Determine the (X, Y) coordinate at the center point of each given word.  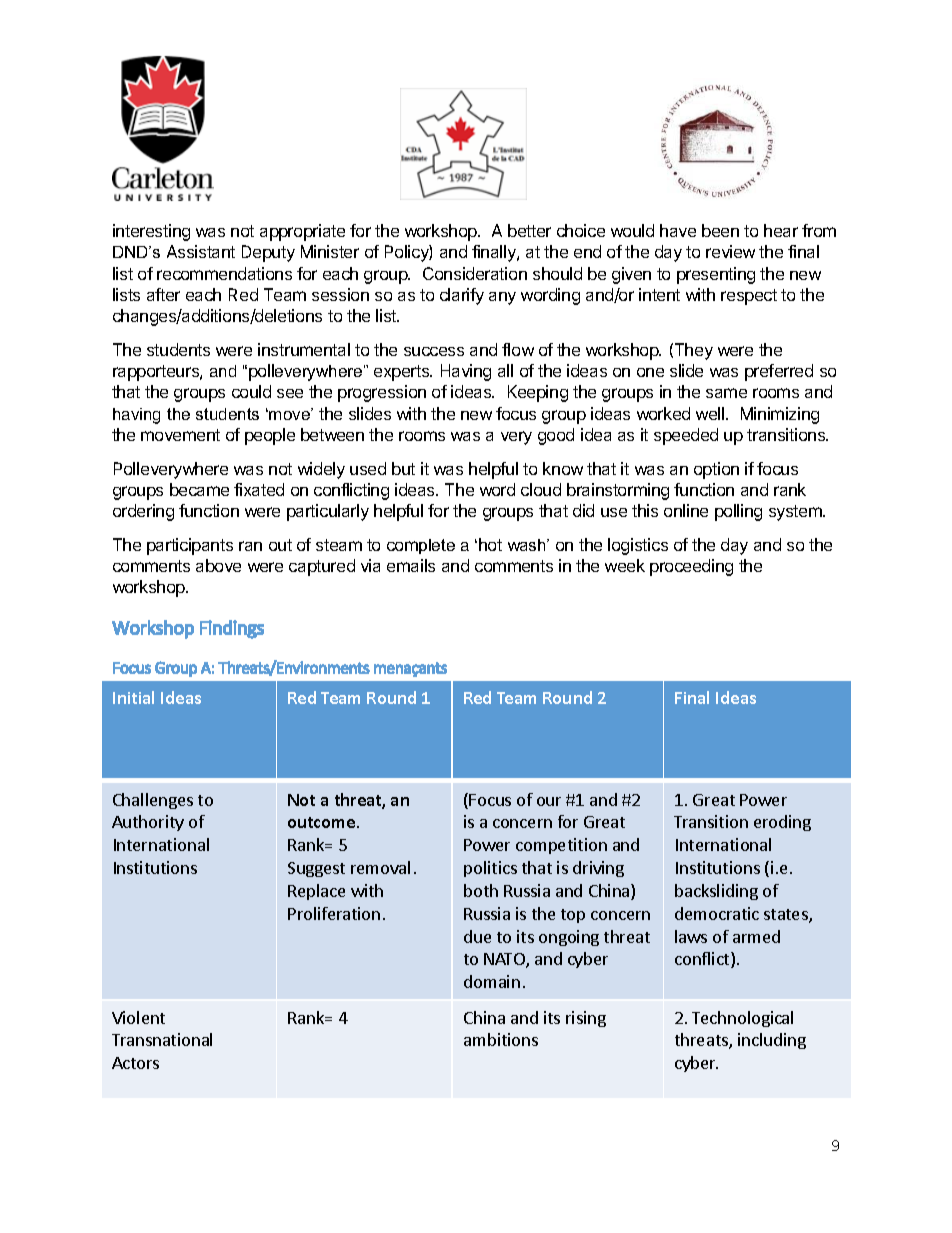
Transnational (162, 1039)
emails (411, 565)
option (716, 470)
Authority (148, 823)
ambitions (501, 1039)
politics (490, 869)
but (403, 468)
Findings (232, 629)
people (270, 436)
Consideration (475, 273)
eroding (782, 823)
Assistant (201, 251)
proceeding (691, 567)
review (730, 251)
